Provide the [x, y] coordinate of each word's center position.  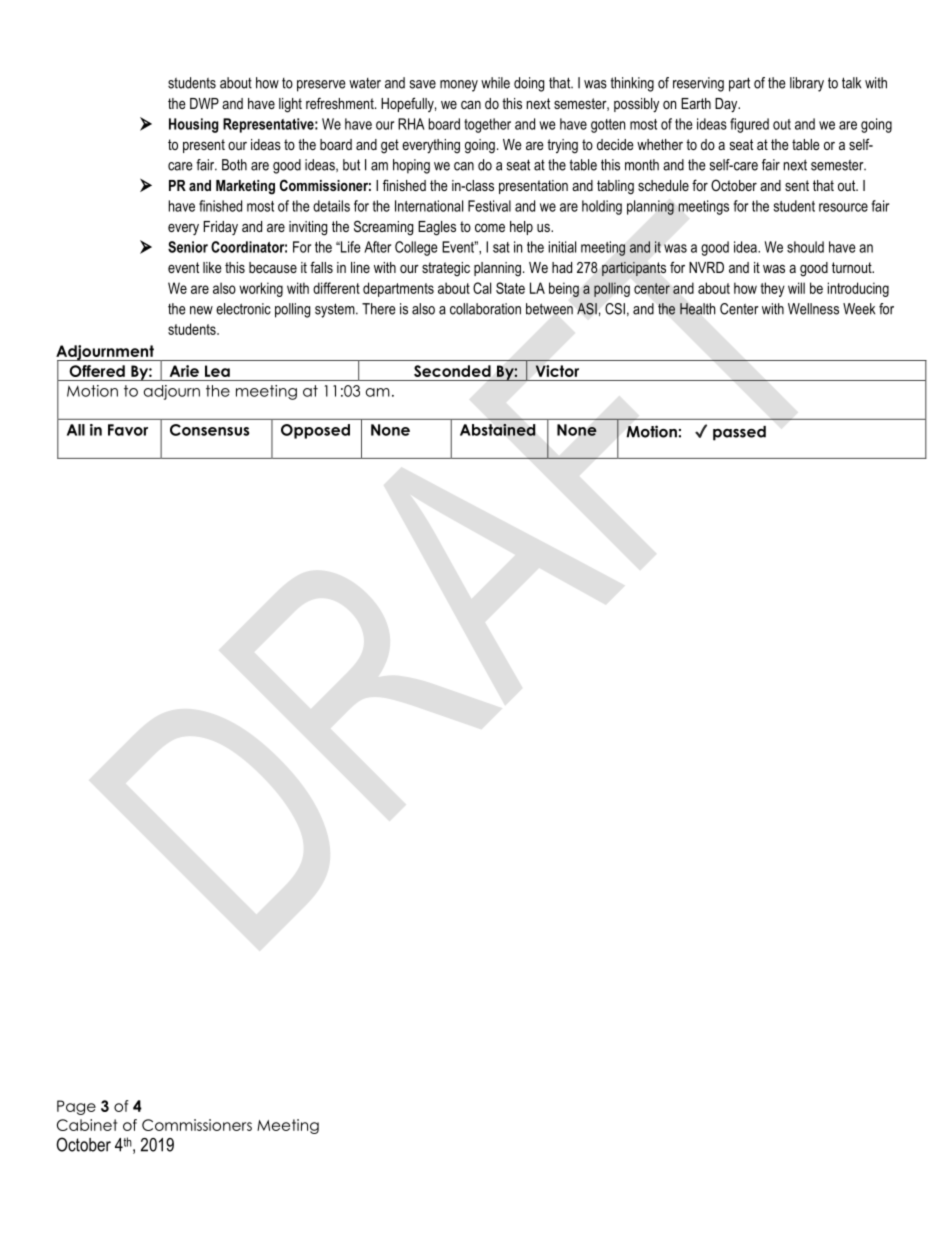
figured [749, 125]
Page [76, 1107]
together [487, 125]
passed [739, 433]
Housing [194, 125]
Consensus [209, 430]
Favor [128, 430]
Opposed [315, 431]
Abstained [497, 430]
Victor [557, 371]
